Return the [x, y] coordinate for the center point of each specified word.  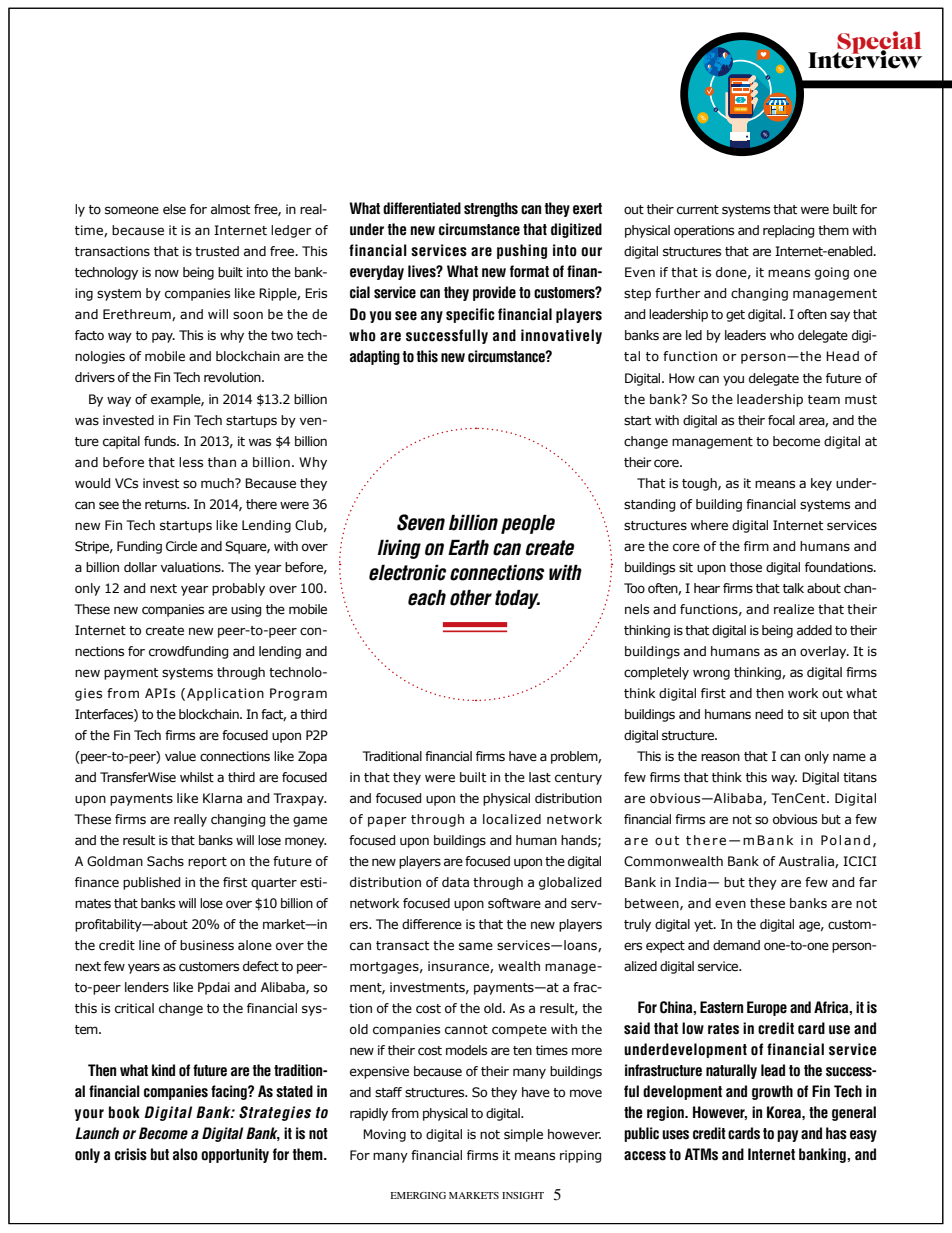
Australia [807, 862]
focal [781, 420]
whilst [197, 777]
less [191, 462]
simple [523, 1135]
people [528, 524]
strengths [491, 209]
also [185, 1154]
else [174, 209]
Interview [865, 58]
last [540, 777]
